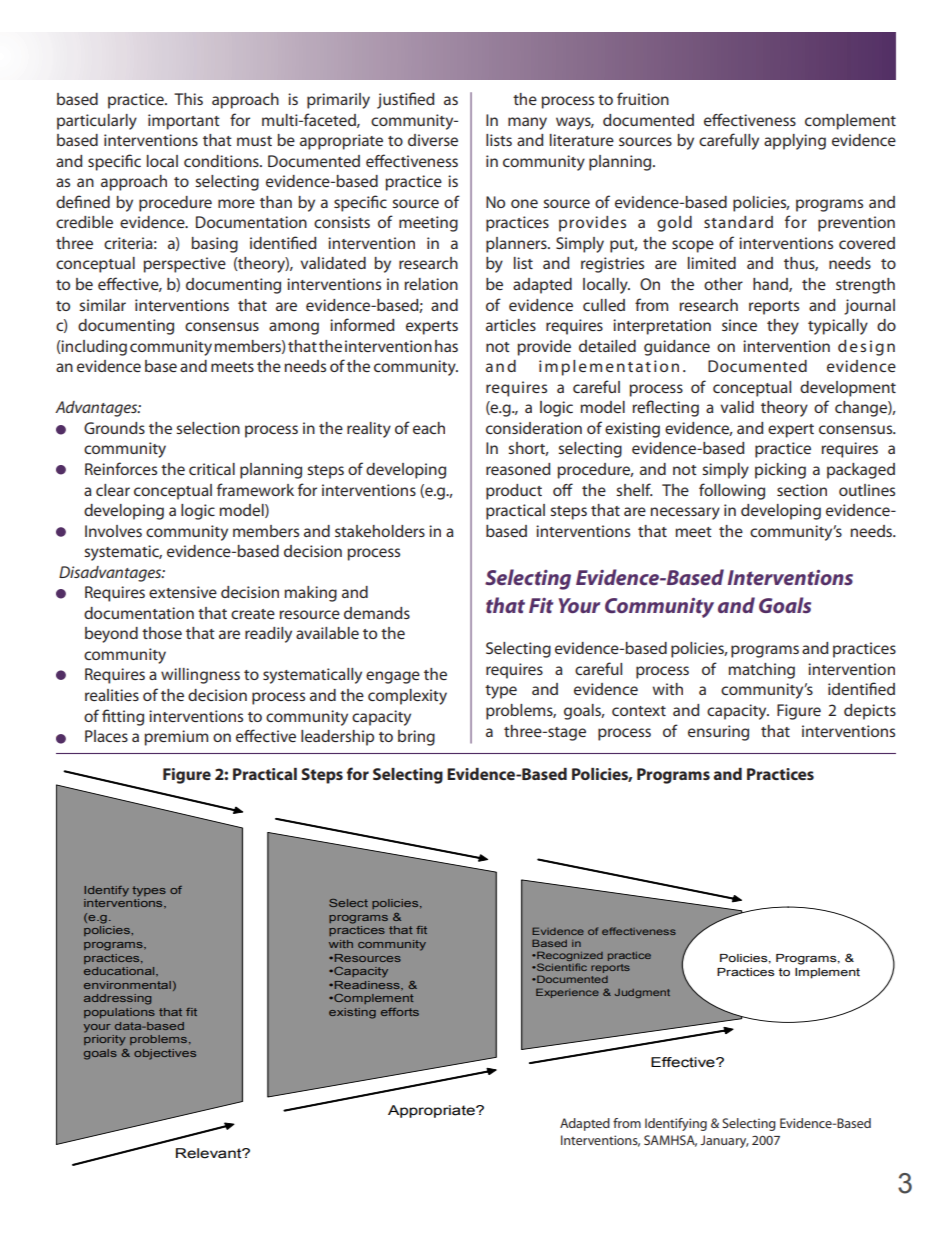 The height and width of the screenshot is (1233, 952). Describe the element at coordinates (783, 327) in the screenshot. I see `they` at that location.
